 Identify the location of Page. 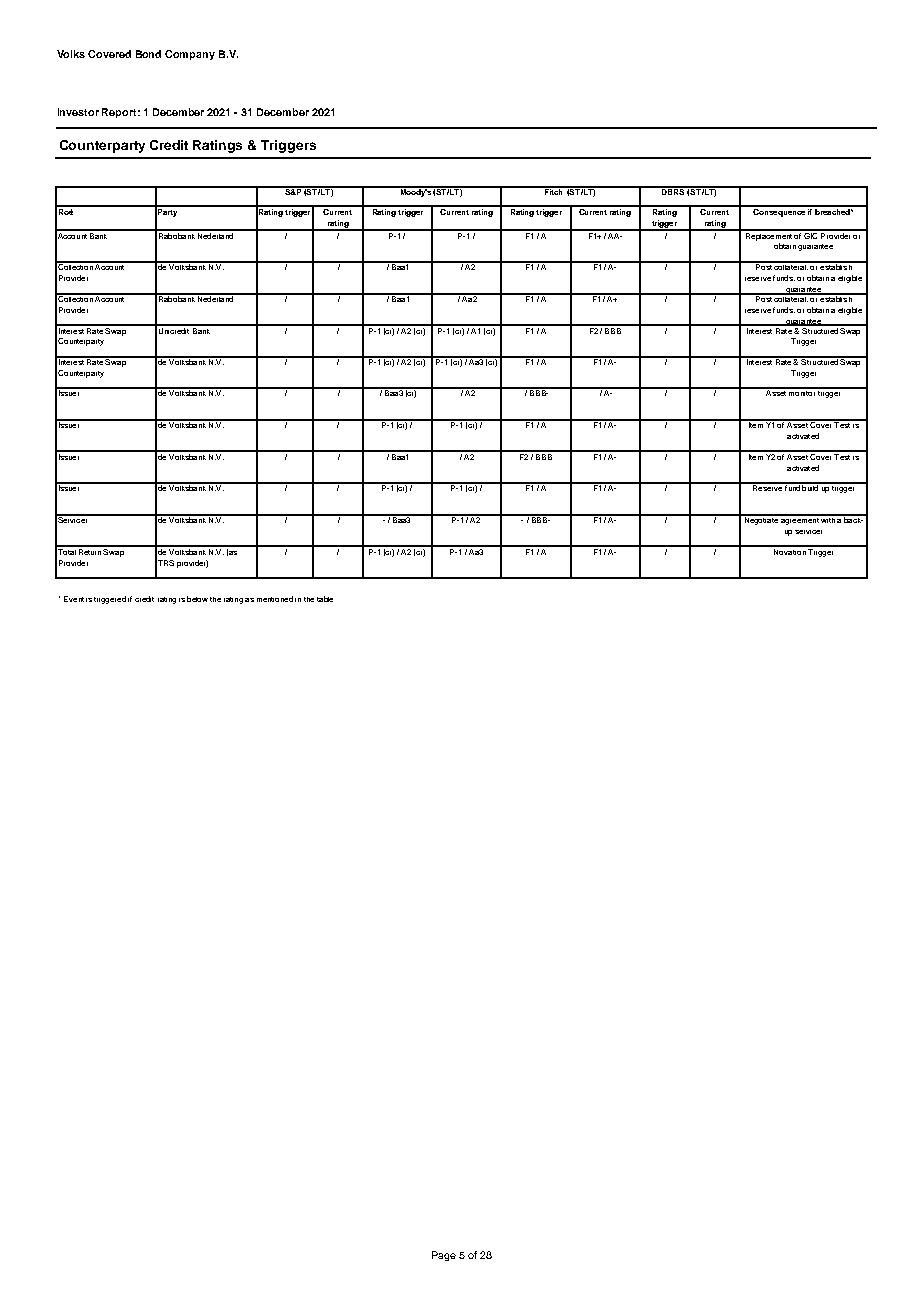
(444, 1256).
